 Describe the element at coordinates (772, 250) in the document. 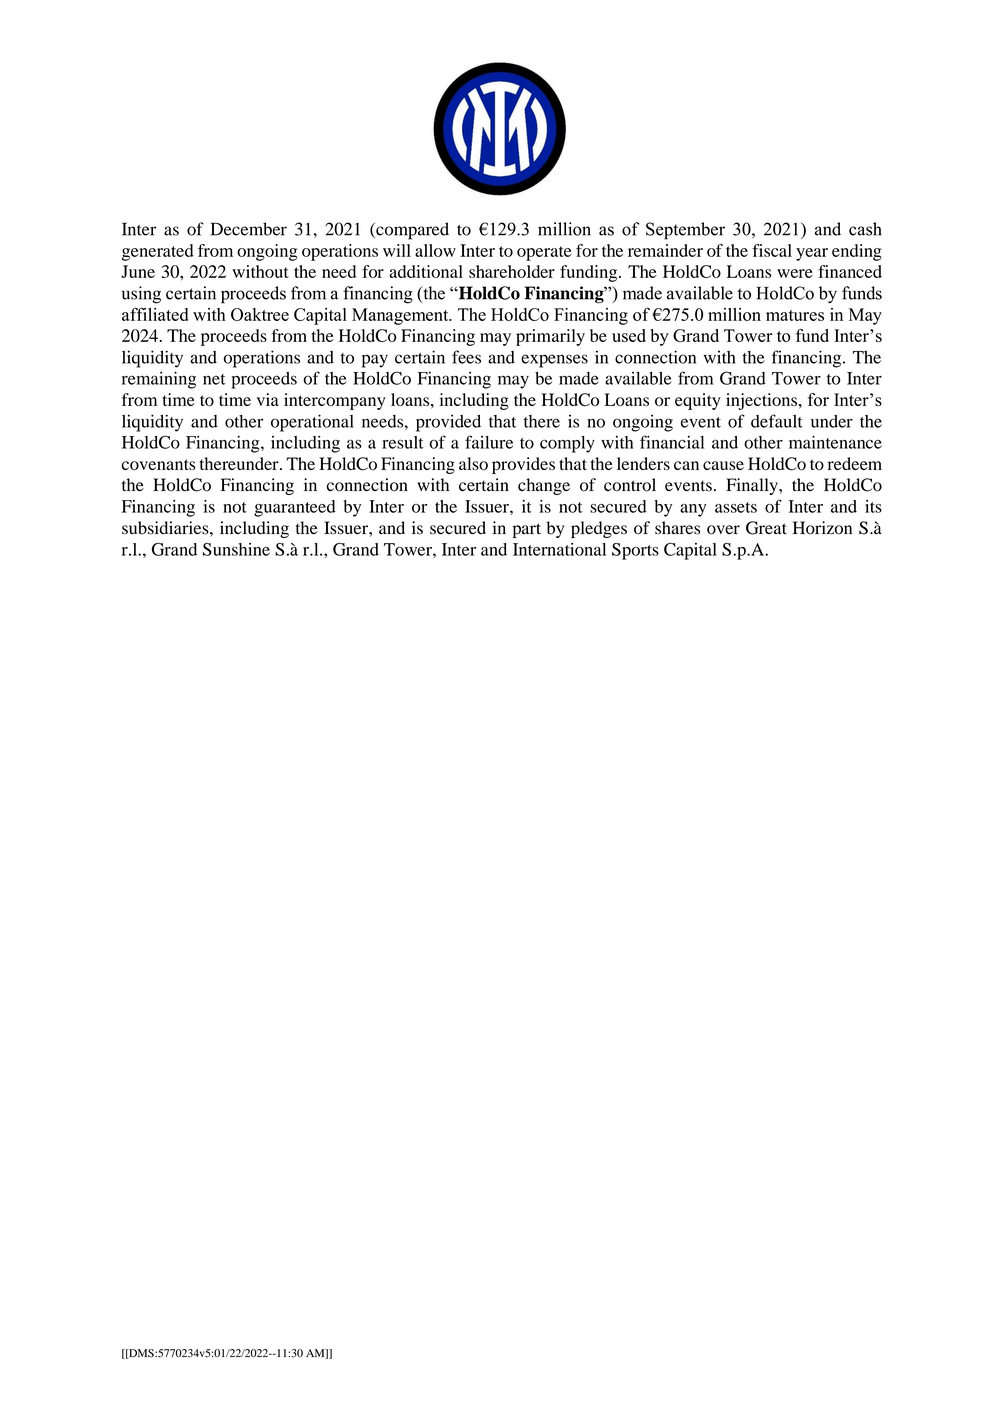

I see `fiscal` at that location.
